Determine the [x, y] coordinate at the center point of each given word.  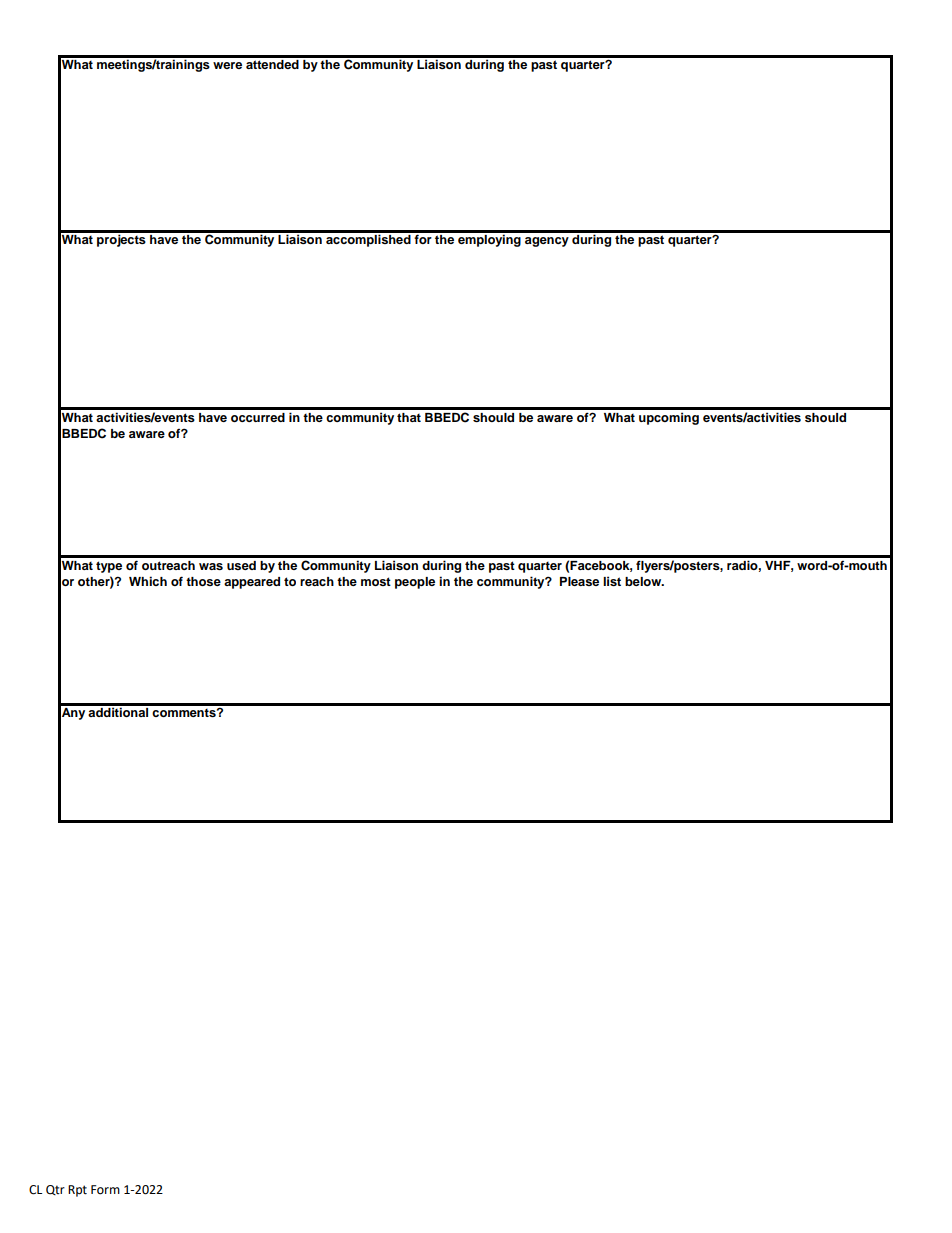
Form [105, 1190]
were [227, 65]
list [612, 581]
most [376, 581]
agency [547, 242]
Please [579, 581]
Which [148, 581]
